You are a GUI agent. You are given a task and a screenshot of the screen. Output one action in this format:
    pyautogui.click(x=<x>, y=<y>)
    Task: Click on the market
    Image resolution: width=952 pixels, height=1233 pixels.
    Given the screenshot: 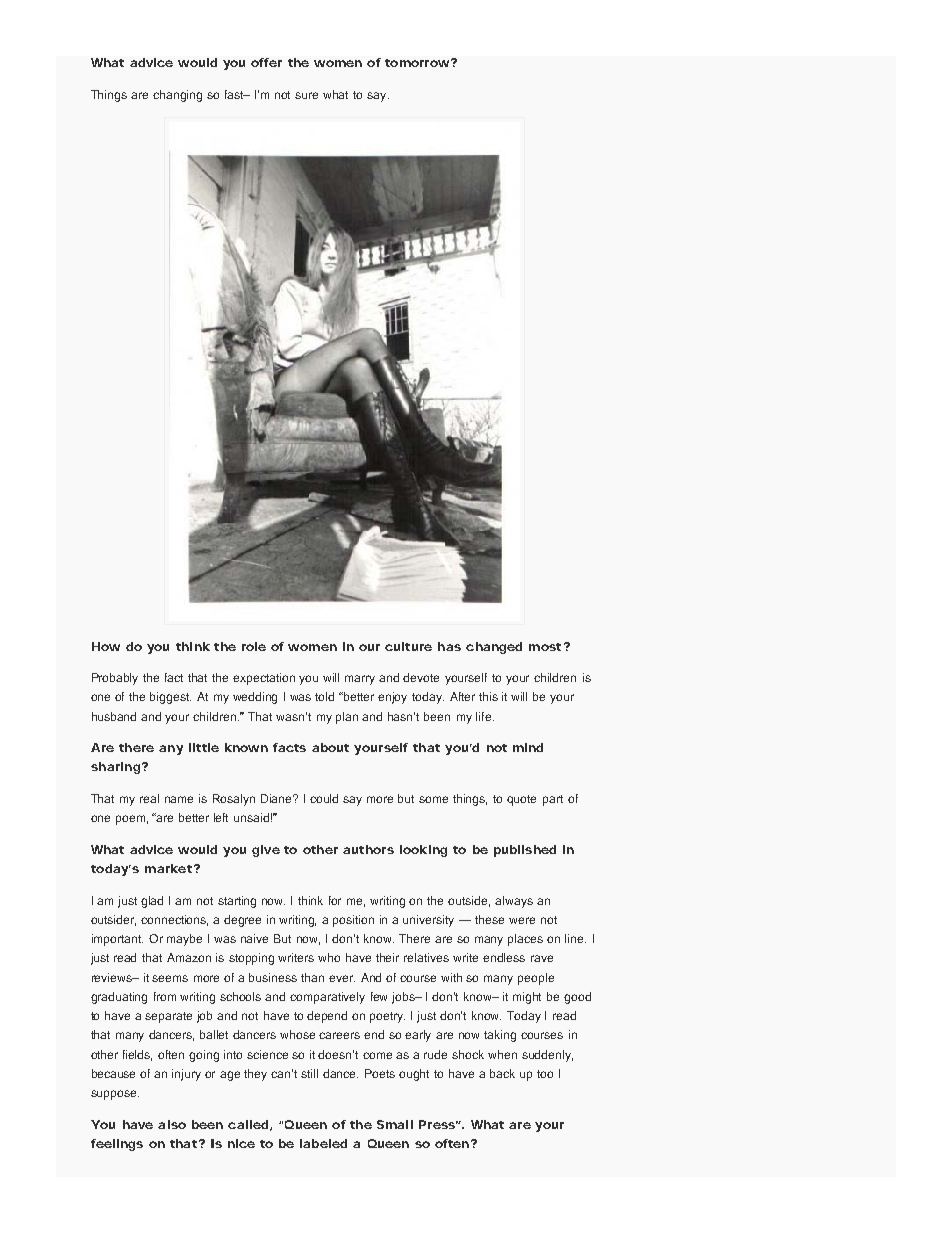 What is the action you would take?
    pyautogui.click(x=168, y=868)
